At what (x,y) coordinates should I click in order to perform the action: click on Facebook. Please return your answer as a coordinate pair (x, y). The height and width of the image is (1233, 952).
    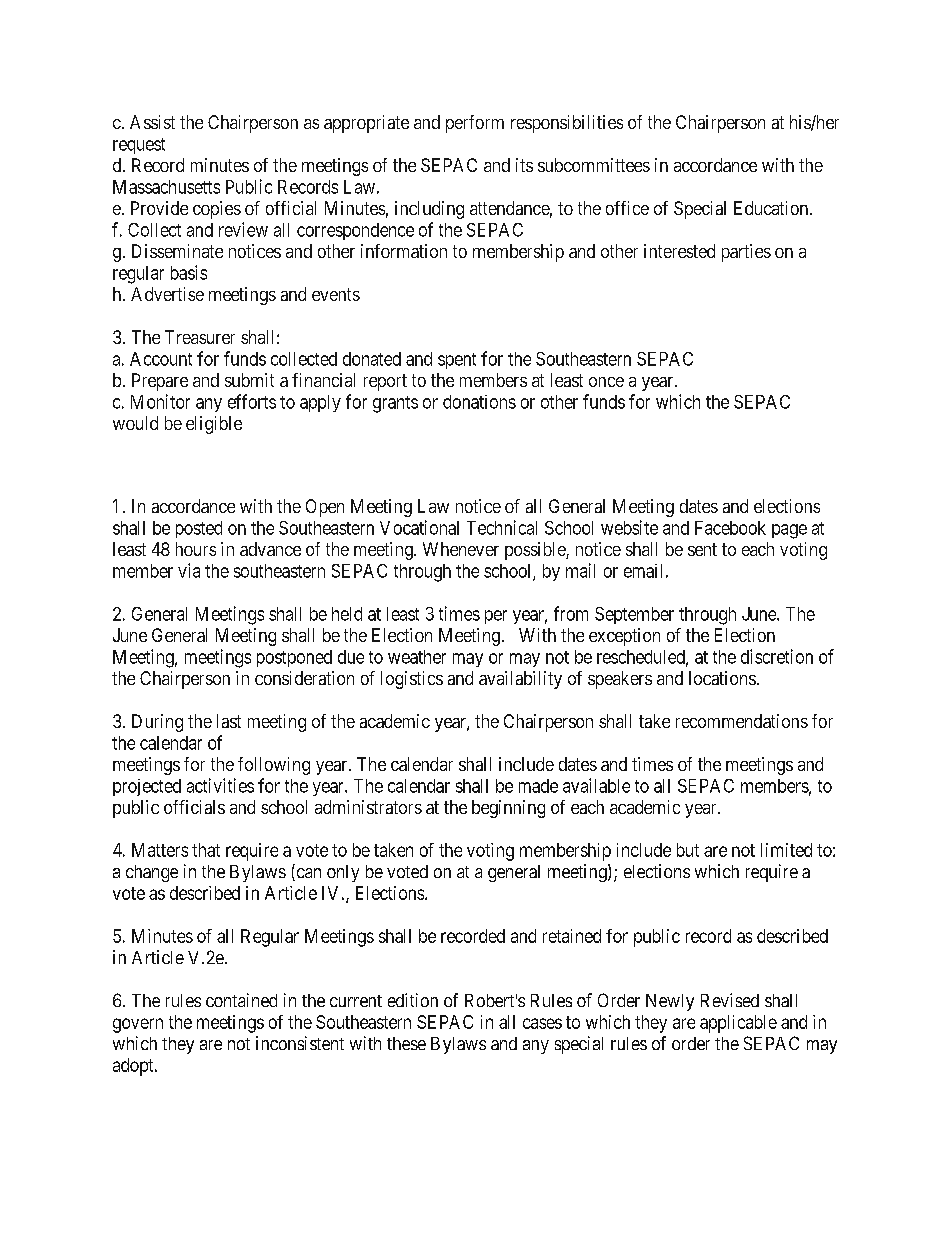
    Looking at the image, I should click on (730, 528).
